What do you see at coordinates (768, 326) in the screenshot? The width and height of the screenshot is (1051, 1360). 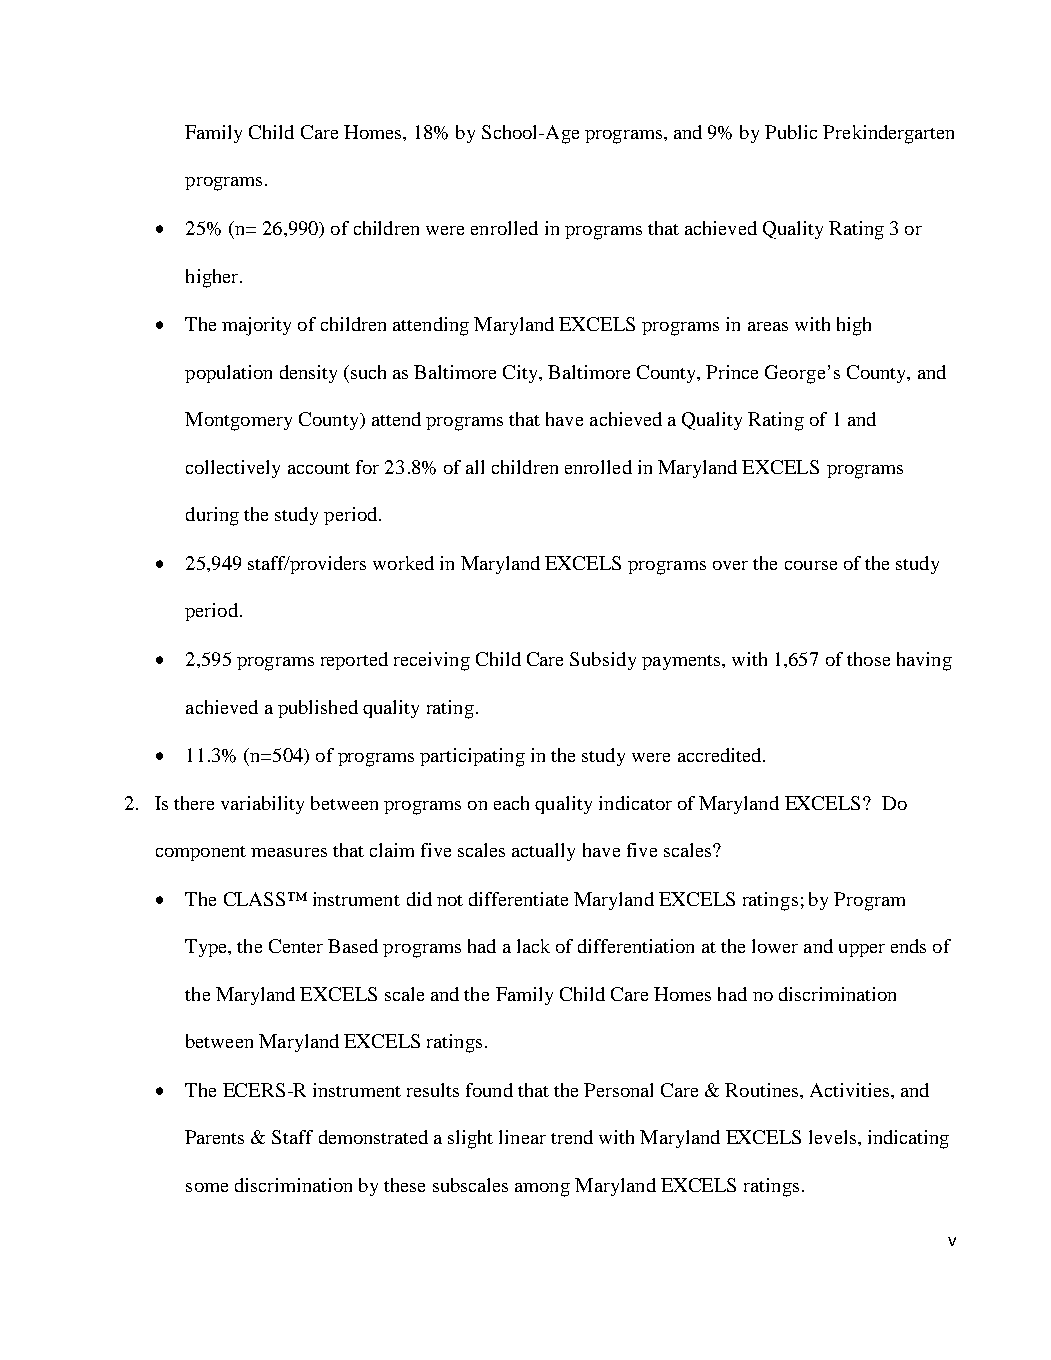 I see `areas` at bounding box center [768, 326].
